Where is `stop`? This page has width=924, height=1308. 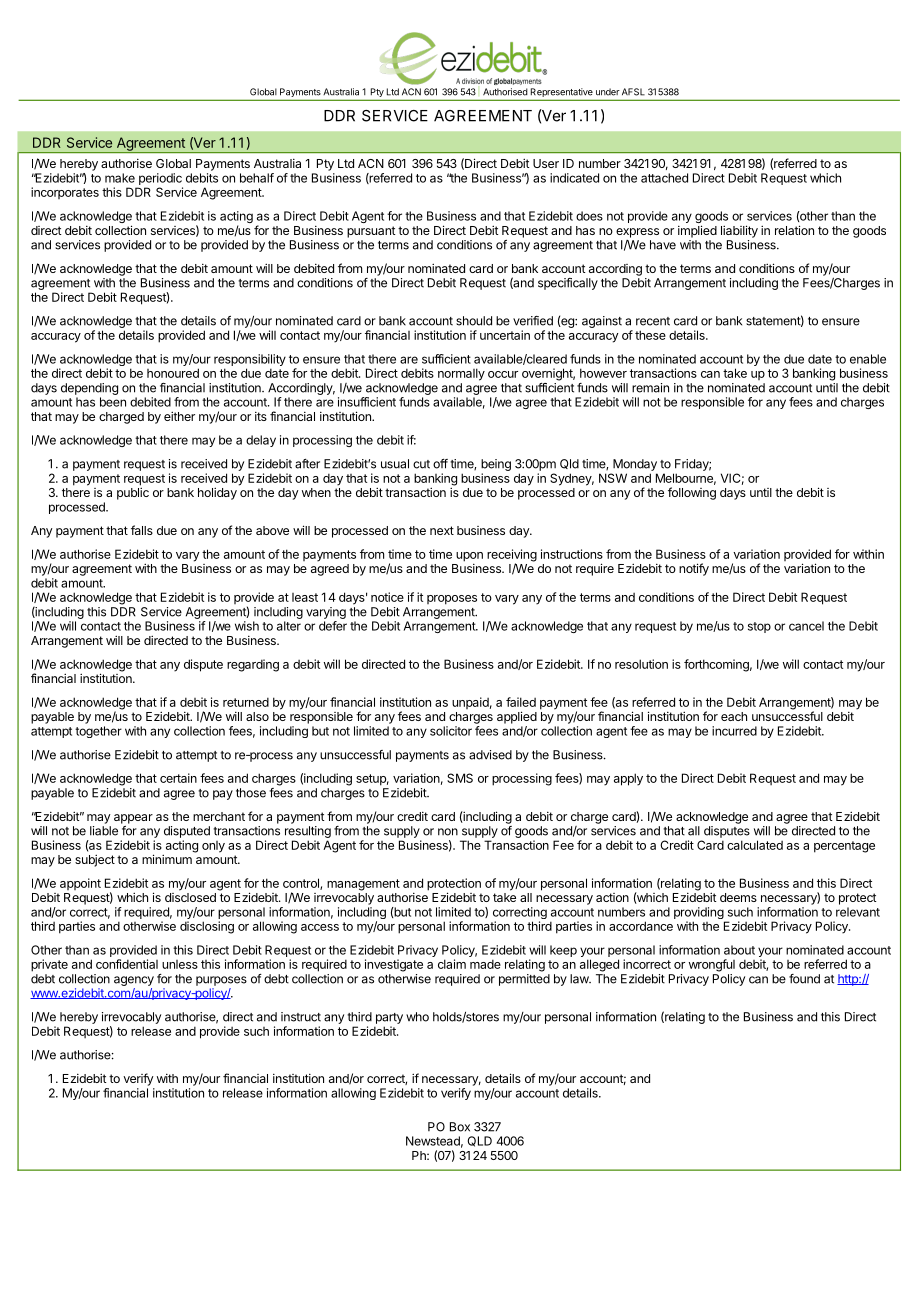 stop is located at coordinates (759, 627).
